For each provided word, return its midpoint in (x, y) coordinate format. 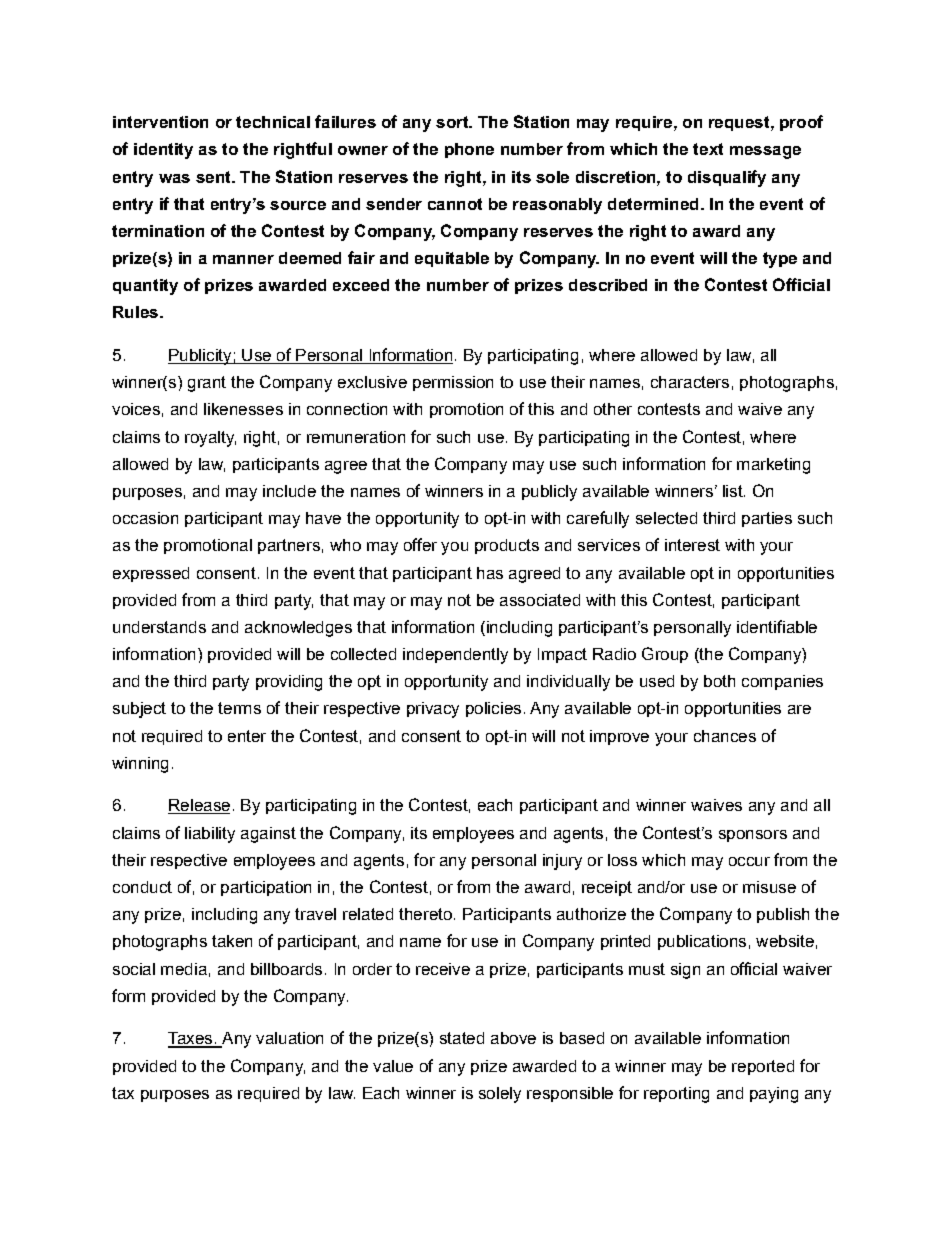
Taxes (191, 1039)
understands (159, 627)
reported (763, 1067)
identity (163, 151)
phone (469, 150)
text (708, 149)
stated (462, 1038)
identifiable (777, 626)
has (490, 573)
